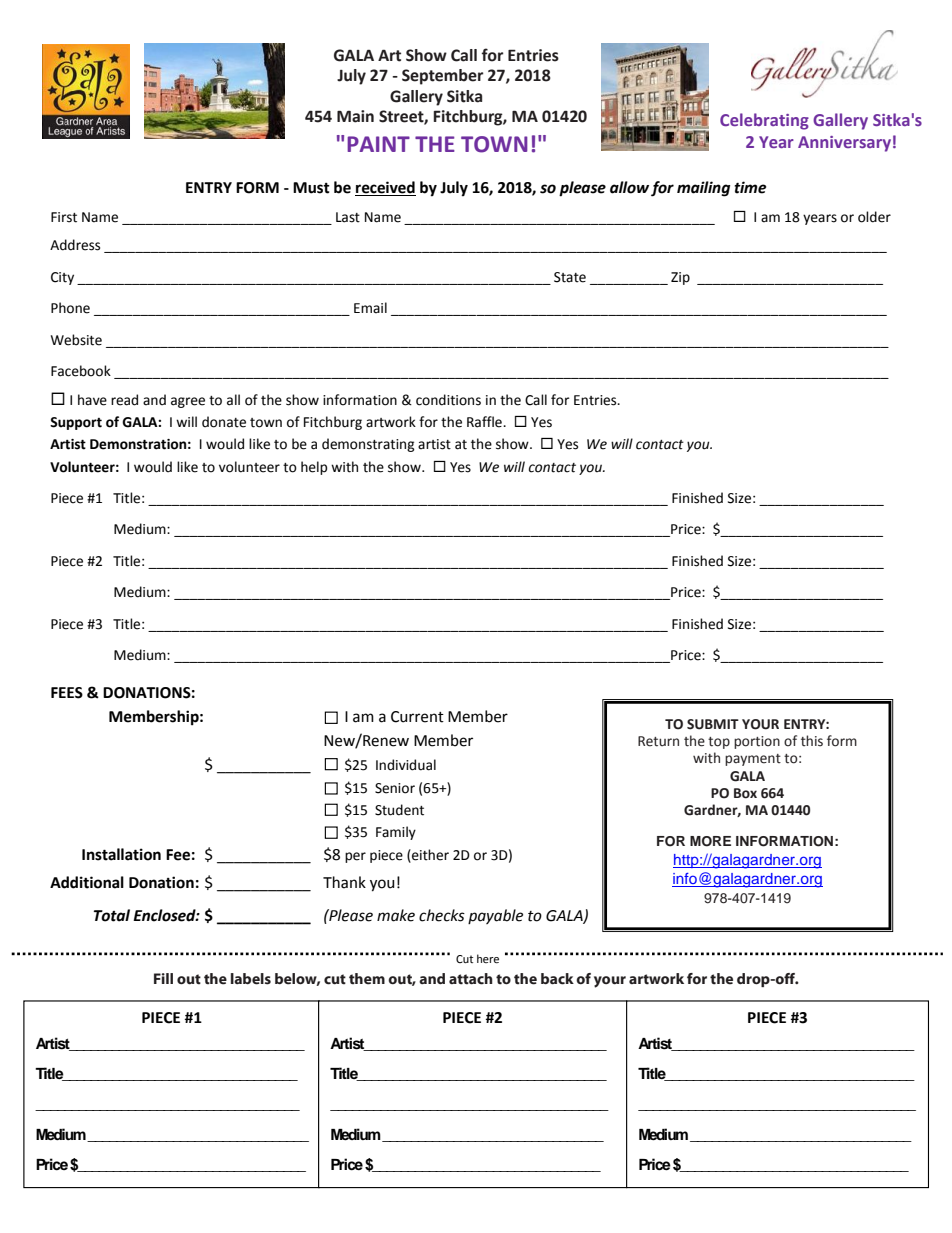 This document has width=952, height=1233. I want to click on demonstrating, so click(368, 445).
